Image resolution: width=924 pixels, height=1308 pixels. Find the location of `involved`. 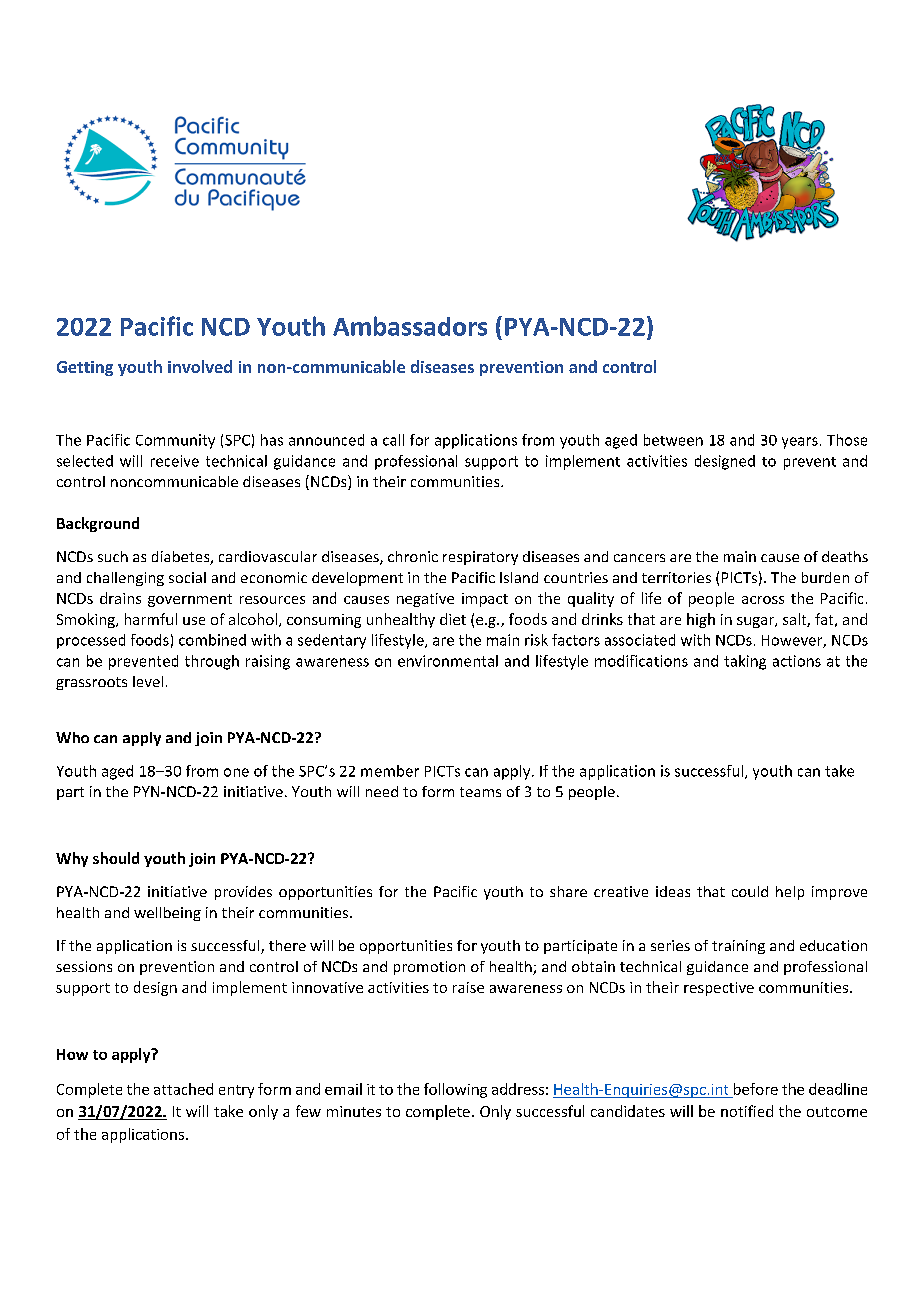

involved is located at coordinates (200, 366).
